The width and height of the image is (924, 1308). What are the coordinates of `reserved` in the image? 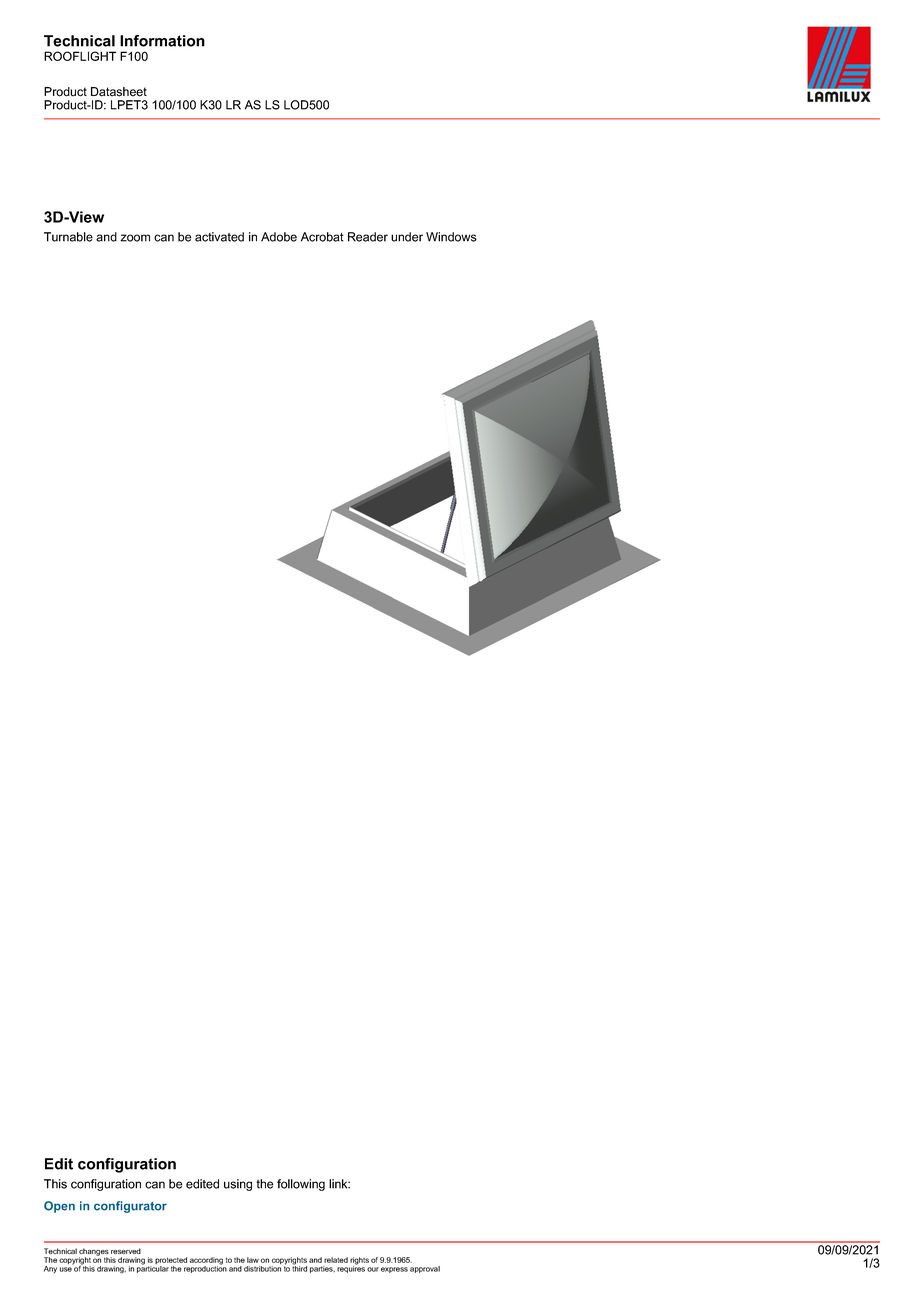 It's located at (126, 1251).
